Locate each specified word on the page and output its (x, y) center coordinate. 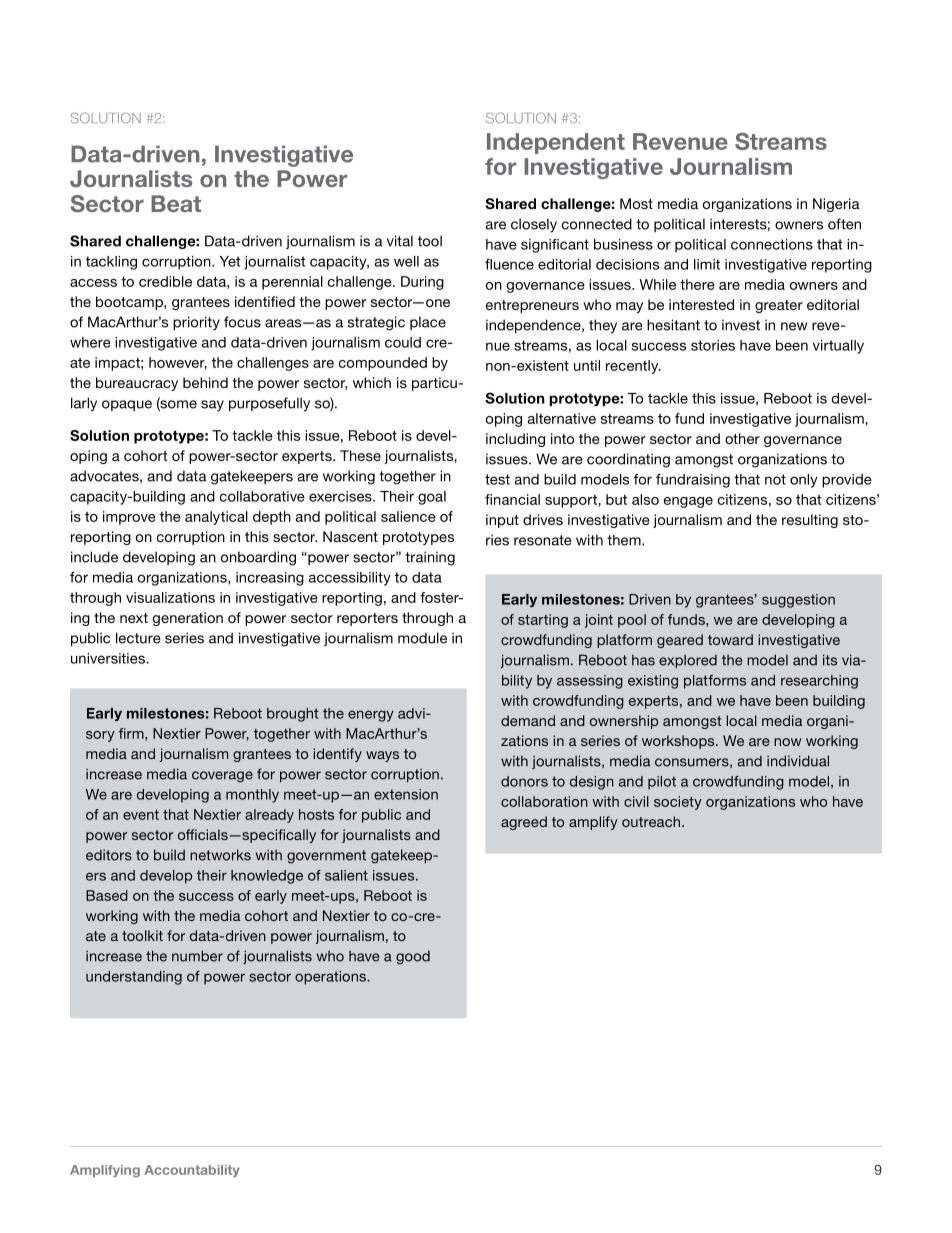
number (197, 956)
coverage (222, 777)
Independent (556, 143)
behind (205, 382)
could (403, 342)
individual (798, 761)
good (413, 957)
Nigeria (836, 205)
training (430, 558)
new (794, 326)
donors (524, 781)
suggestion (798, 601)
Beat (176, 203)
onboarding (258, 558)
